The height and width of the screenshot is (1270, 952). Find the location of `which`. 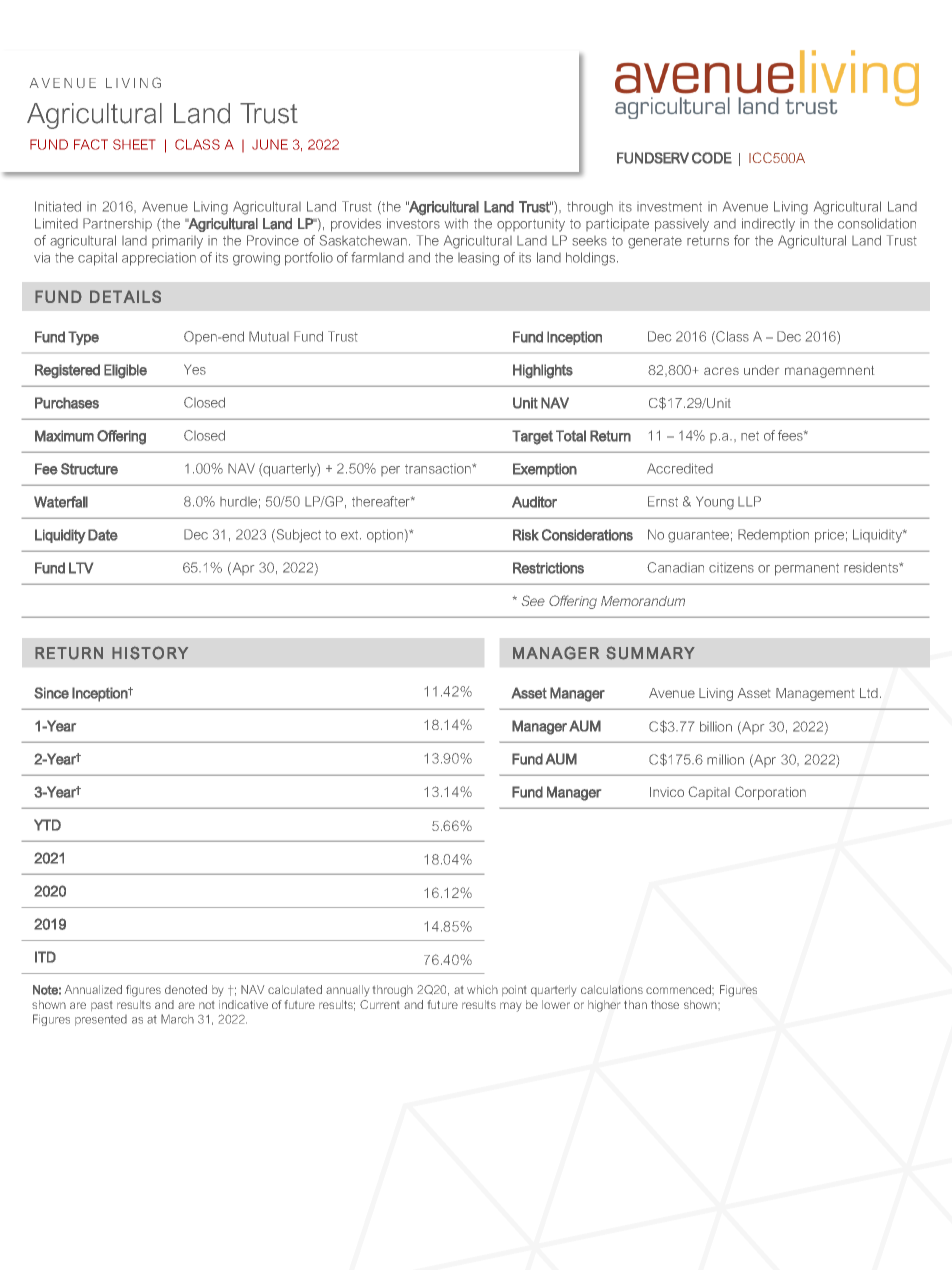

which is located at coordinates (482, 989).
